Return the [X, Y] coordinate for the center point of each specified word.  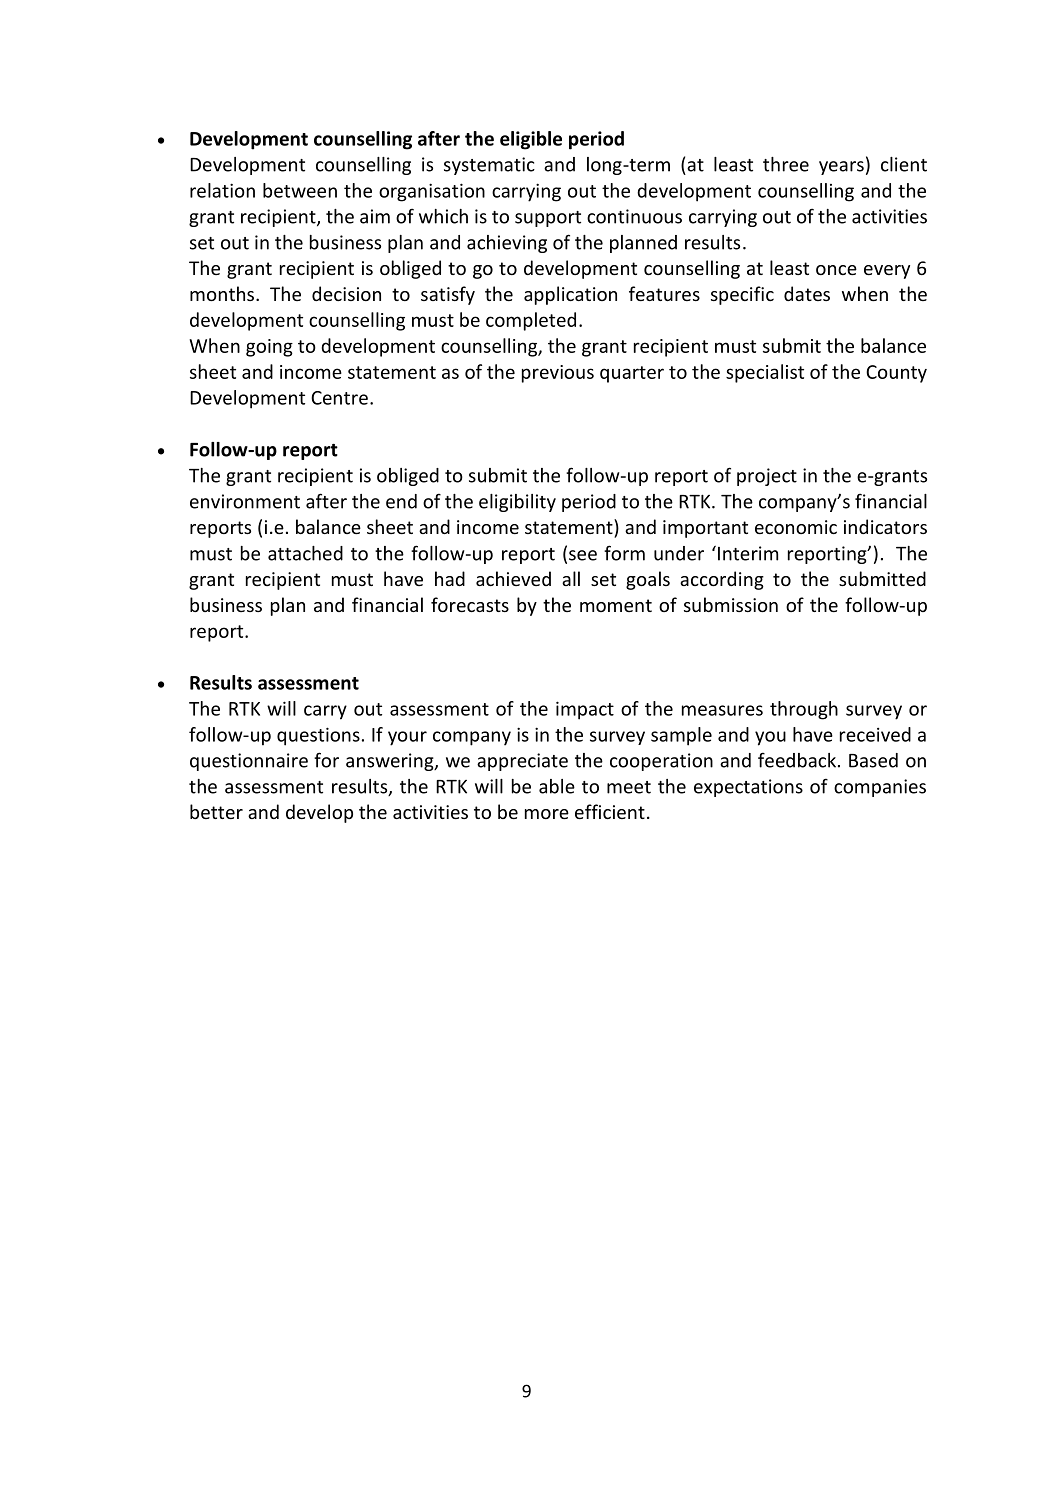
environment [245, 501]
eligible [531, 140]
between [300, 190]
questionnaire [249, 762]
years [841, 168]
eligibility [517, 503]
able [557, 786]
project [767, 477]
